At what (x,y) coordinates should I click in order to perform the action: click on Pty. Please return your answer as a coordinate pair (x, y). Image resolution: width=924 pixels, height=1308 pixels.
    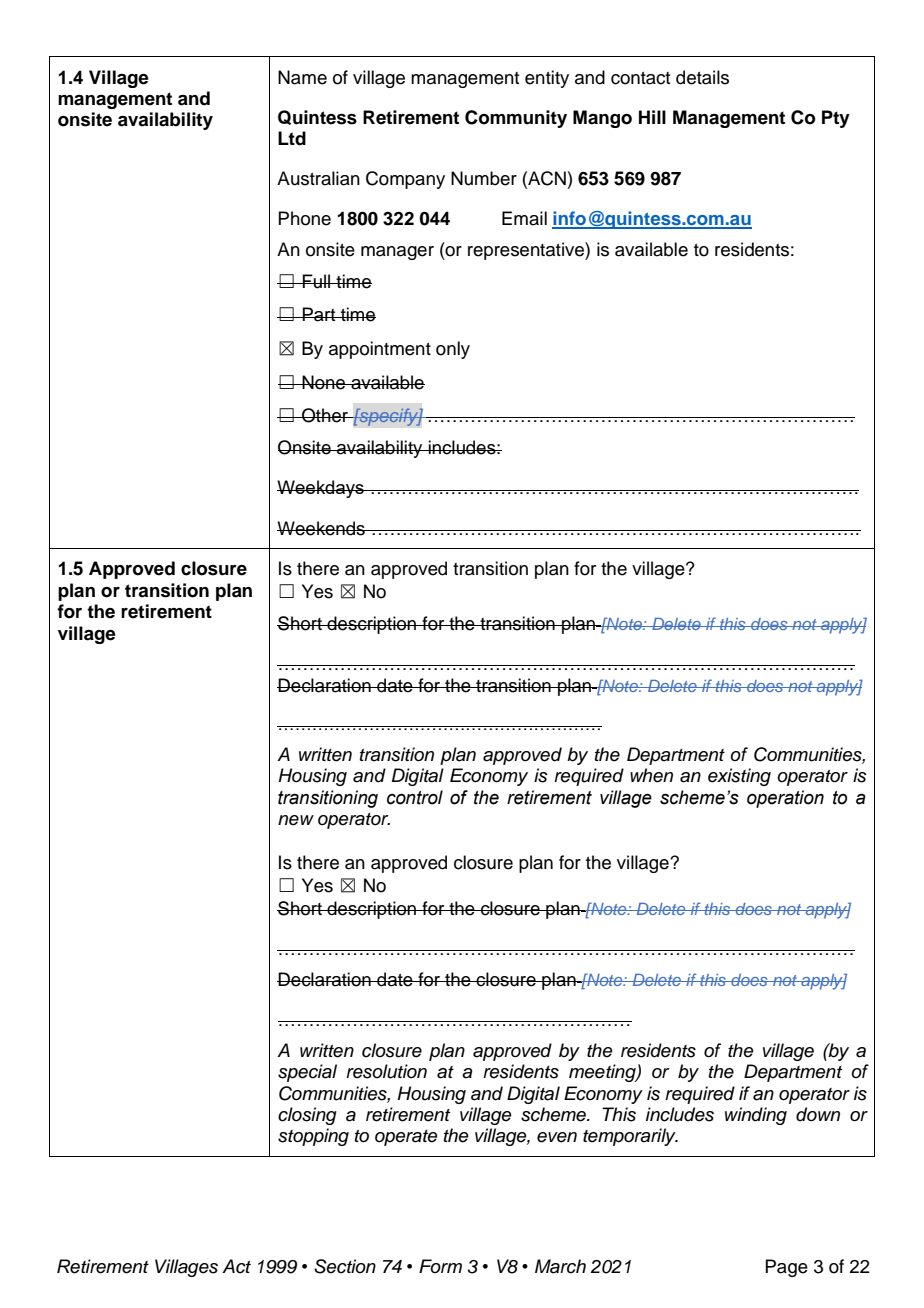
    Looking at the image, I should click on (836, 119).
